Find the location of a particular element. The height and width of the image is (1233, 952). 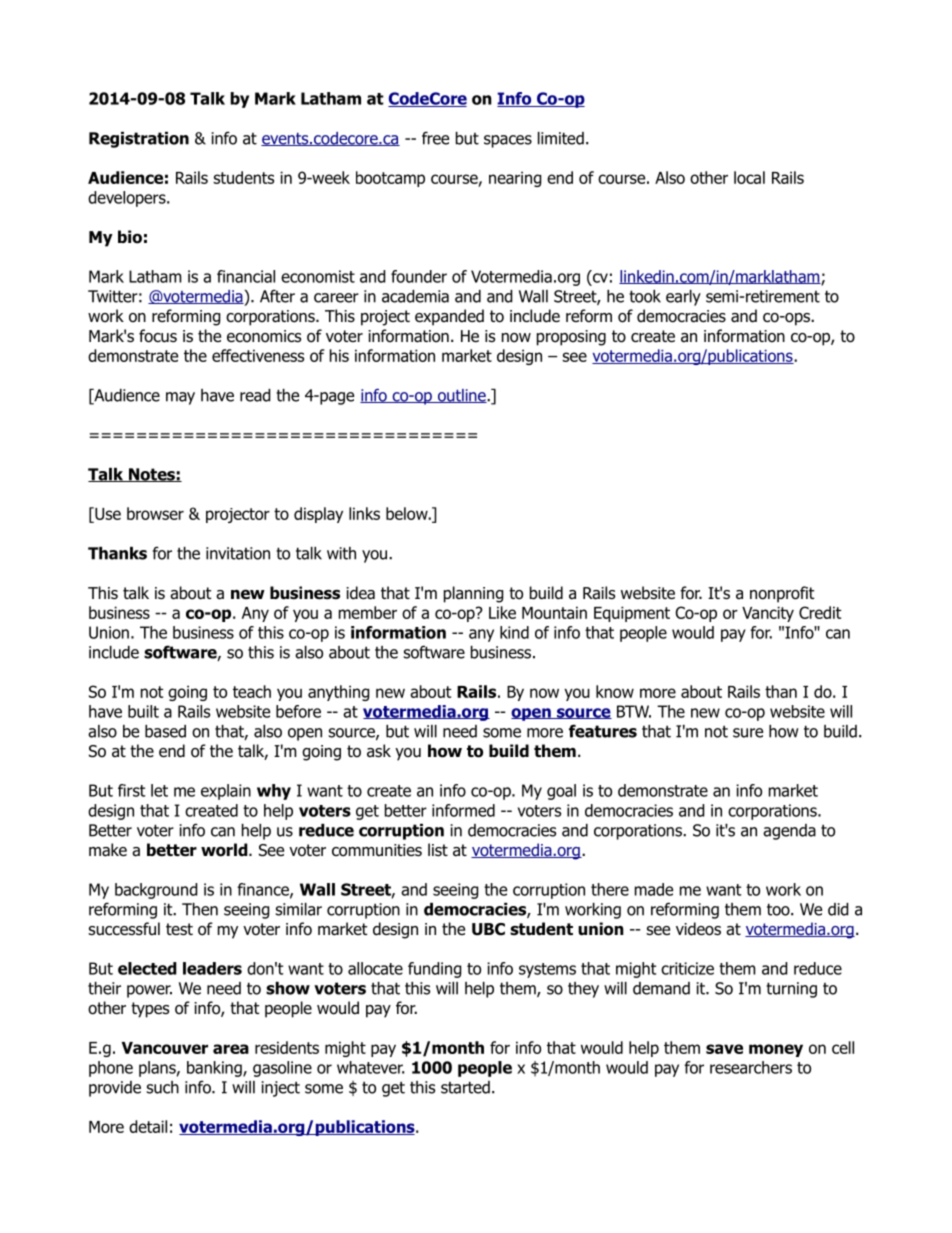

outline is located at coordinates (461, 396).
